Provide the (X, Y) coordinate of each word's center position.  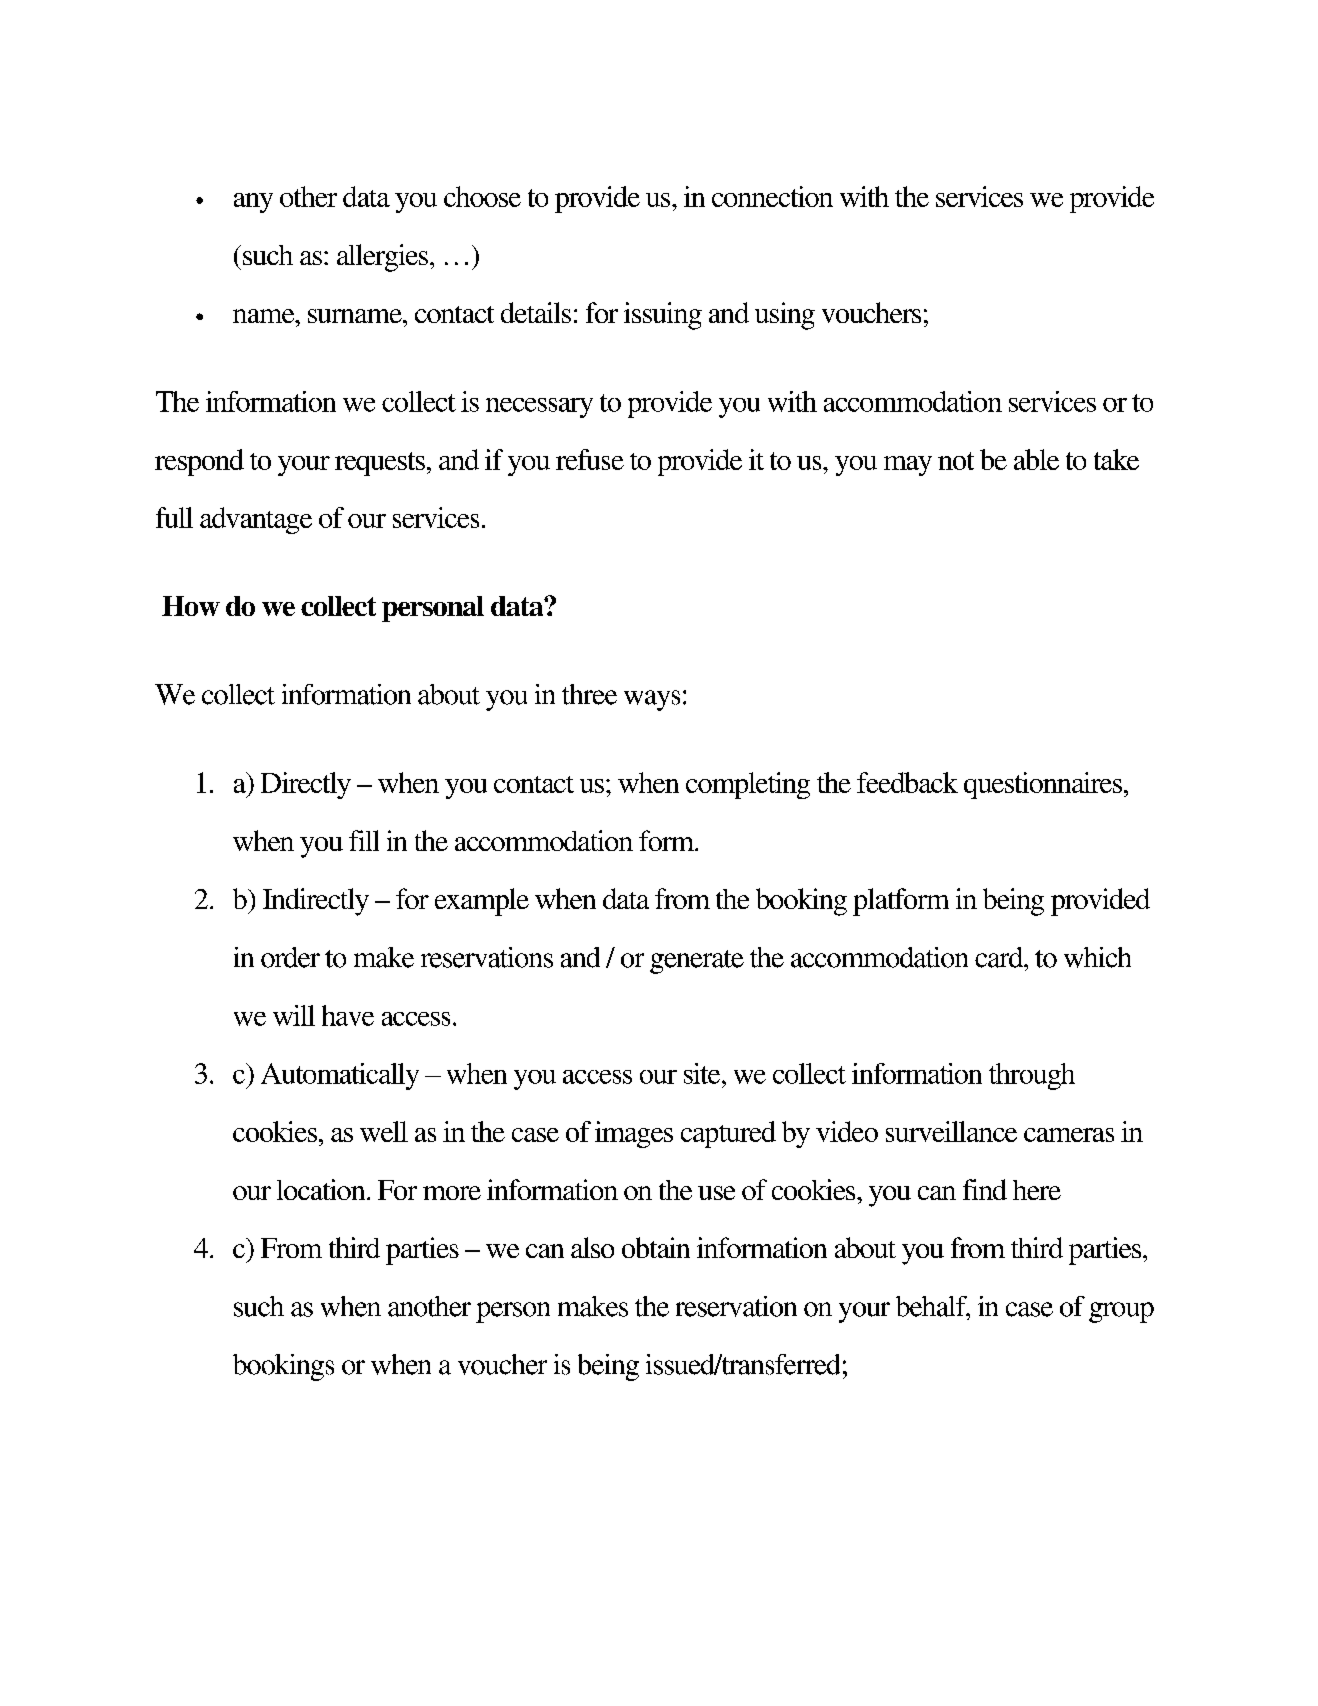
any (253, 203)
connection (772, 196)
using (785, 316)
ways (652, 700)
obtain (656, 1247)
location (322, 1189)
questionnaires (1043, 785)
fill (364, 840)
